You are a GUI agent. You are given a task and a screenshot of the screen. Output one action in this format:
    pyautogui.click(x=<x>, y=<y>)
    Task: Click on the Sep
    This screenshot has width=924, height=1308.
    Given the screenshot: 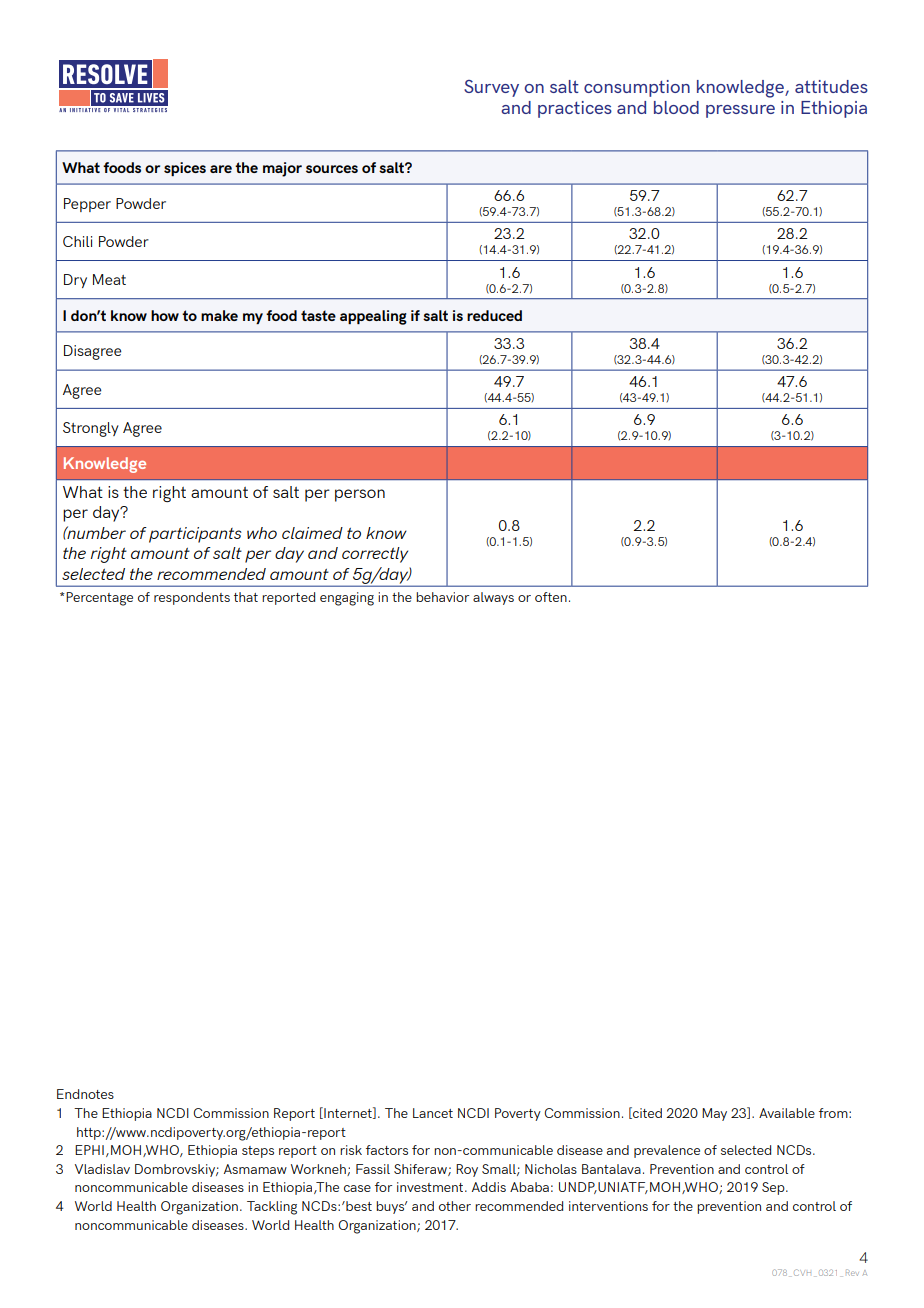 What is the action you would take?
    pyautogui.click(x=774, y=1188)
